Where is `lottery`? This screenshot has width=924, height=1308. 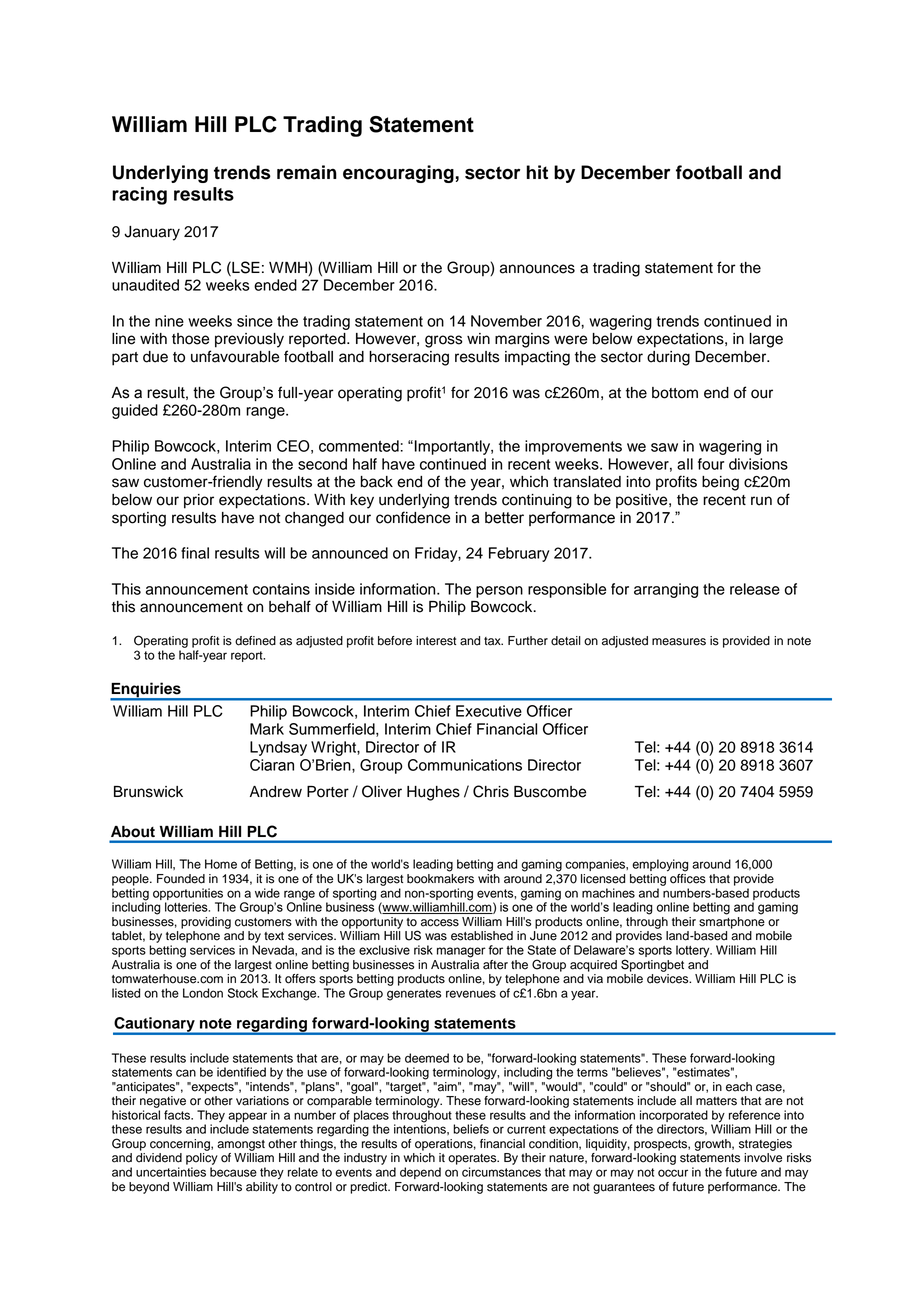 lottery is located at coordinates (694, 951).
